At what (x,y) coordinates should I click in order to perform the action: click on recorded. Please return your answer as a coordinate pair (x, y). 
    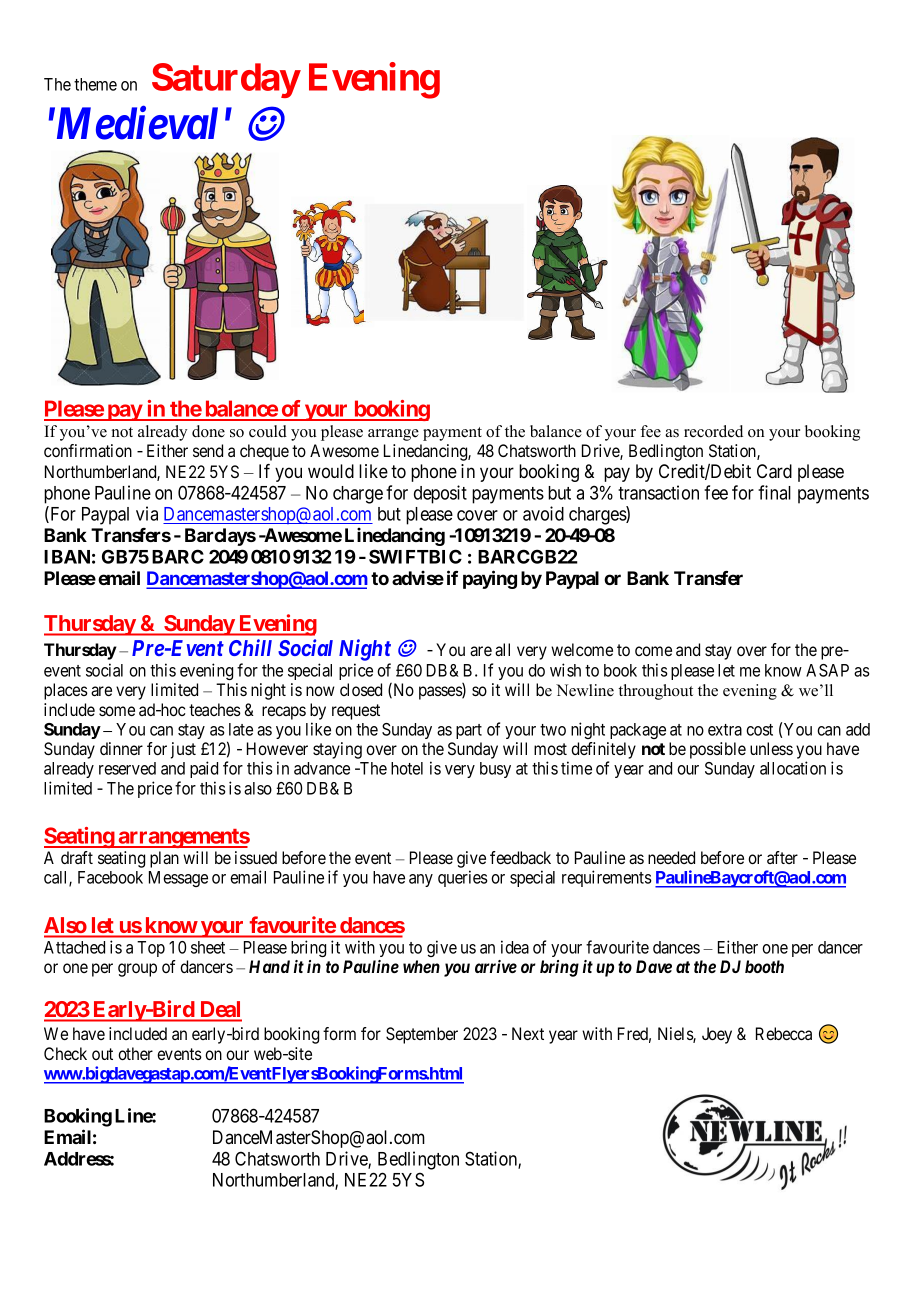
    Looking at the image, I should click on (713, 431).
